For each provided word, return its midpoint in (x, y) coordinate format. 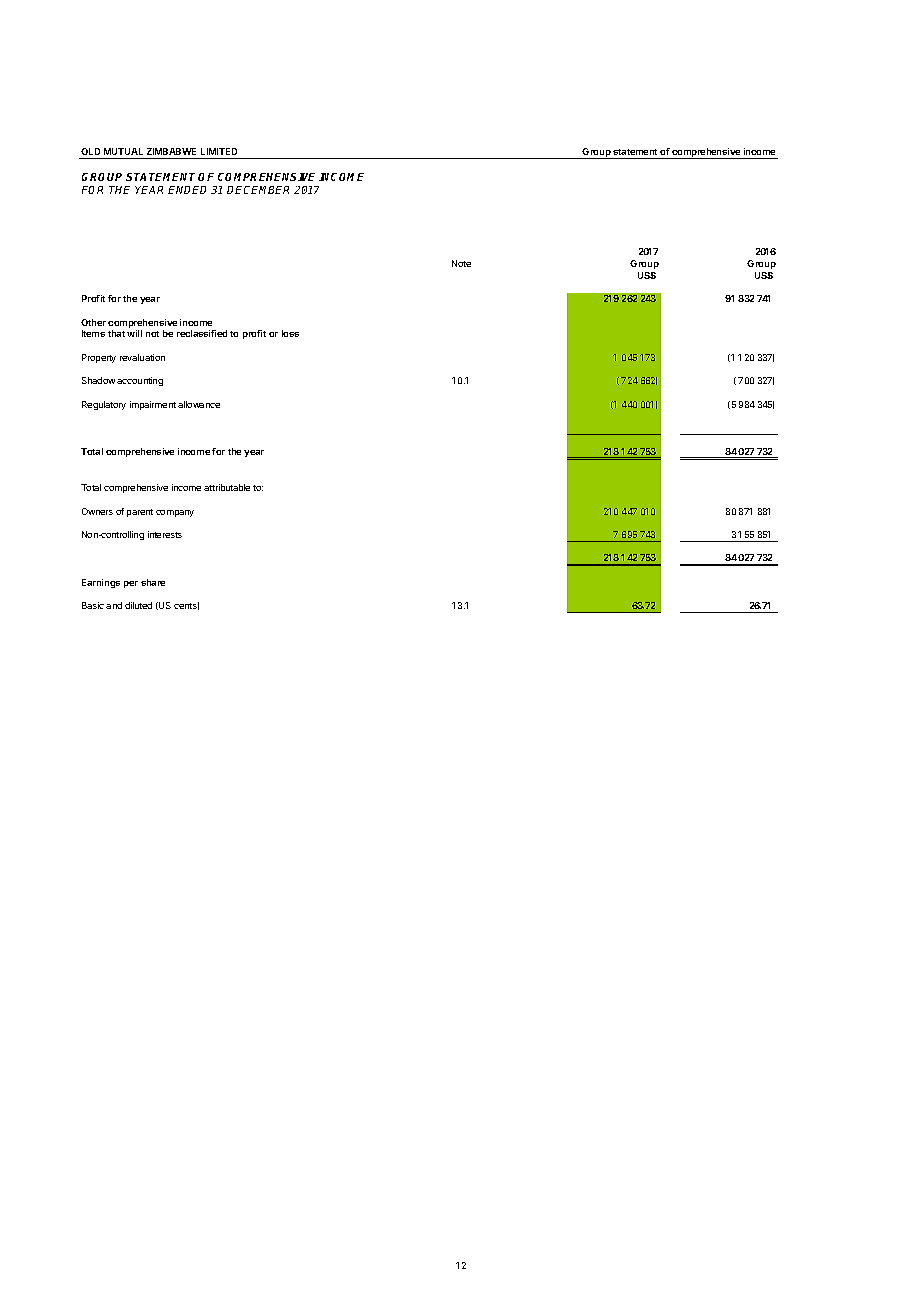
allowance (199, 404)
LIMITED (219, 151)
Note (461, 263)
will (134, 333)
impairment (153, 405)
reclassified (202, 333)
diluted (138, 605)
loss (290, 333)
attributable (227, 487)
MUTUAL (123, 151)
